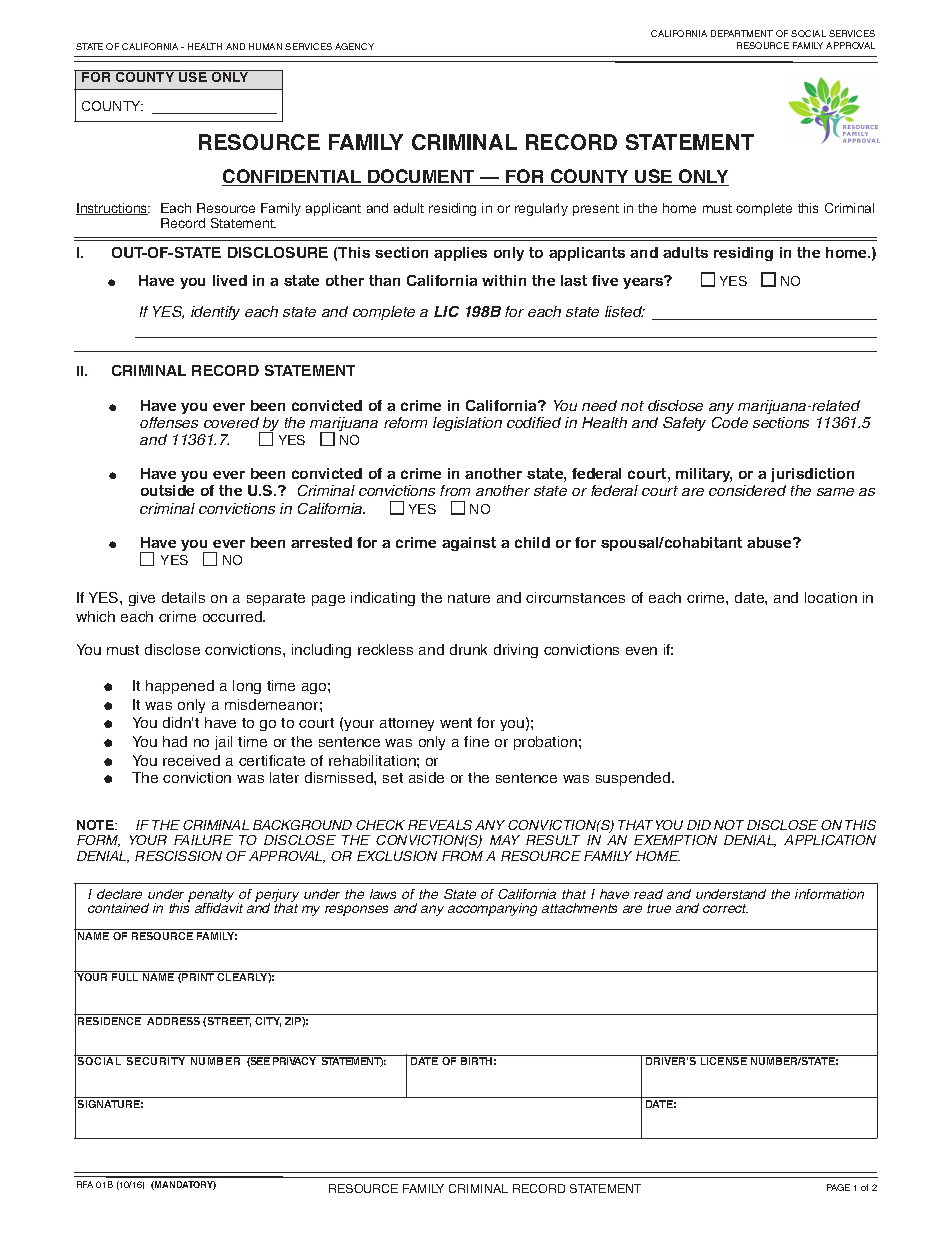  I want to click on DEPARTMENT, so click(742, 33).
